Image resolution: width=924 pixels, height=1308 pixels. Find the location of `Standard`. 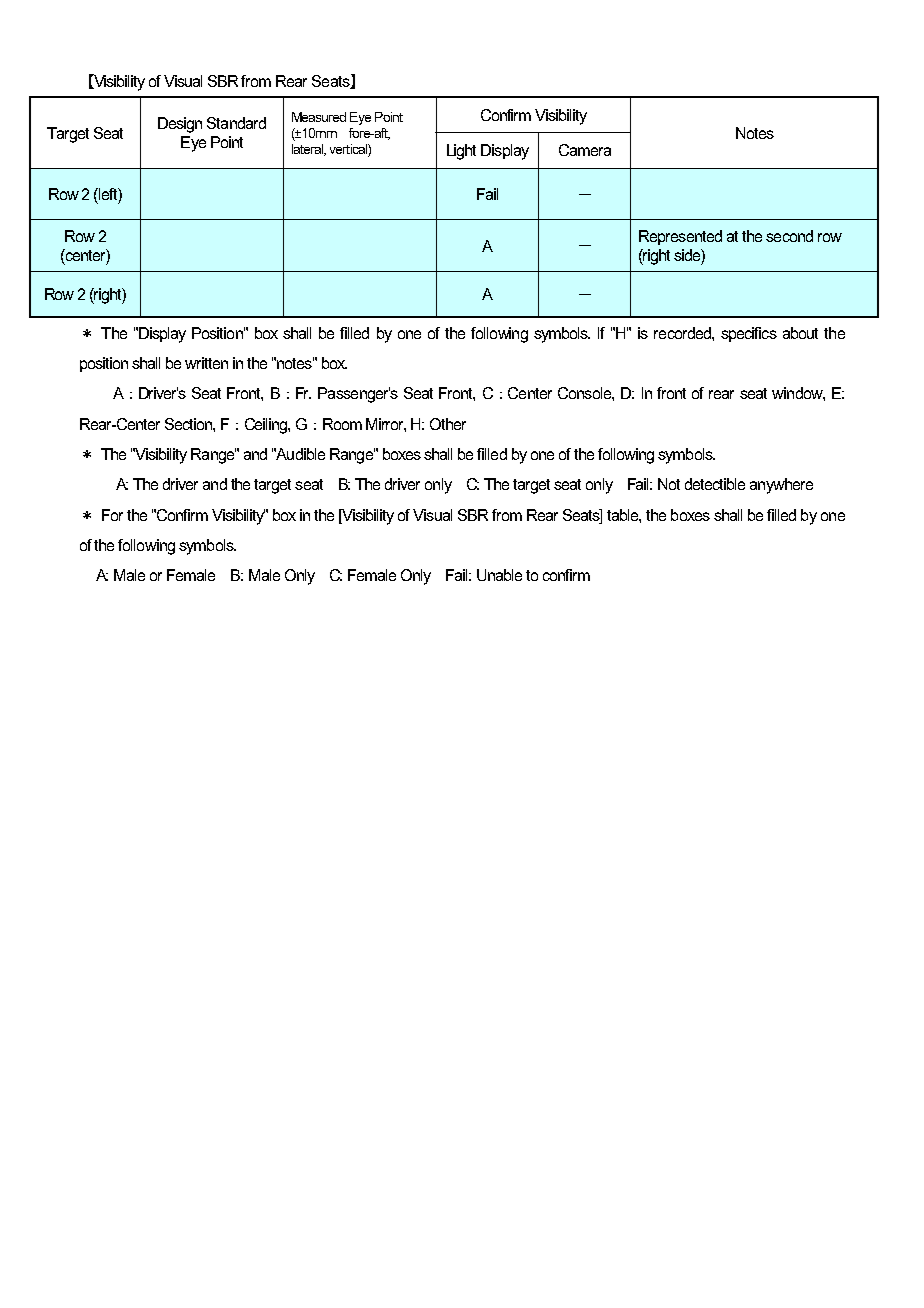

Standard is located at coordinates (236, 123).
